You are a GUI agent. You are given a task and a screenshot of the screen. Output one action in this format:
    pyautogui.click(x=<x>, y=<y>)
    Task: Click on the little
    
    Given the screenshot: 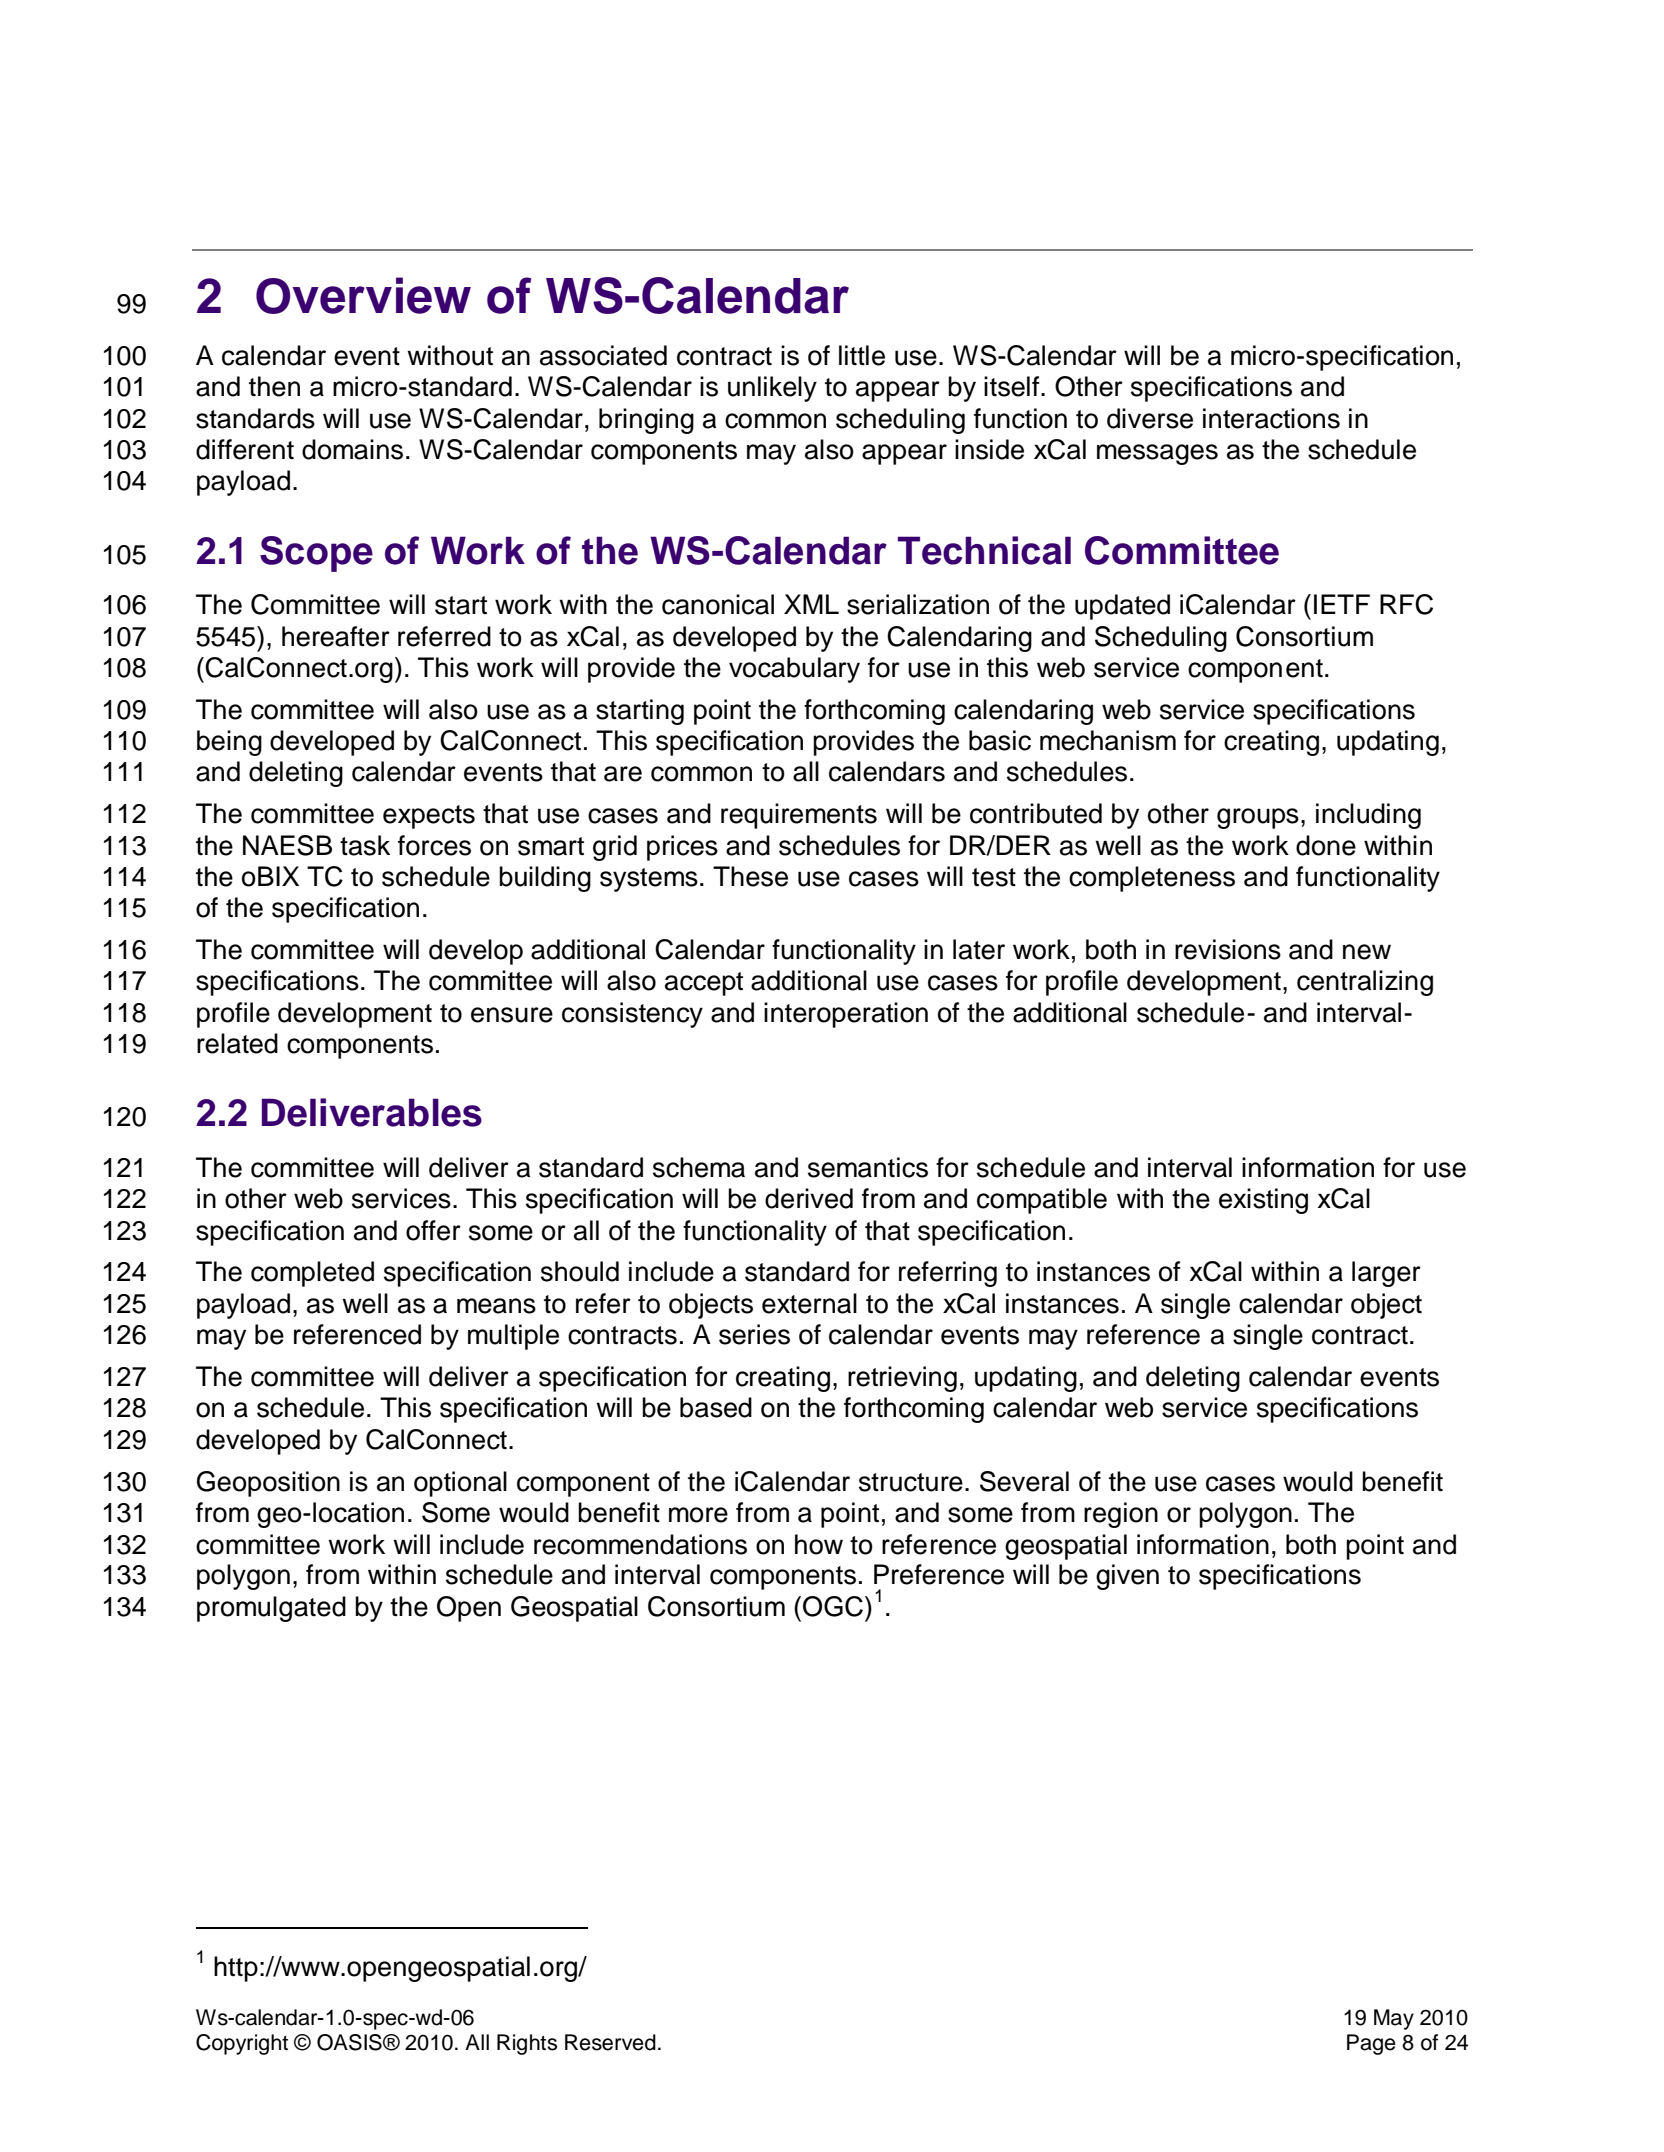 What is the action you would take?
    pyautogui.click(x=862, y=355)
